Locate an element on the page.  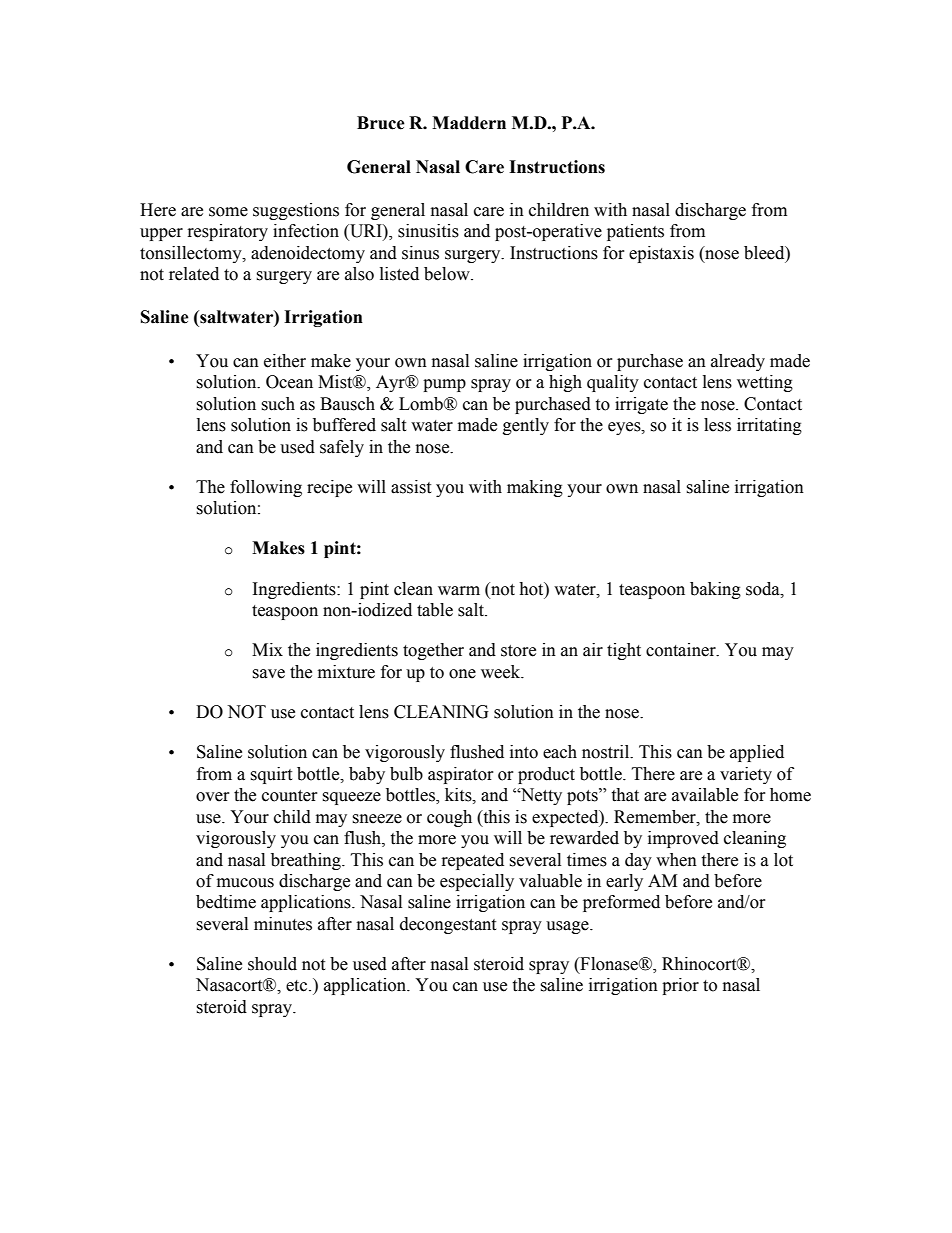
one is located at coordinates (462, 674).
